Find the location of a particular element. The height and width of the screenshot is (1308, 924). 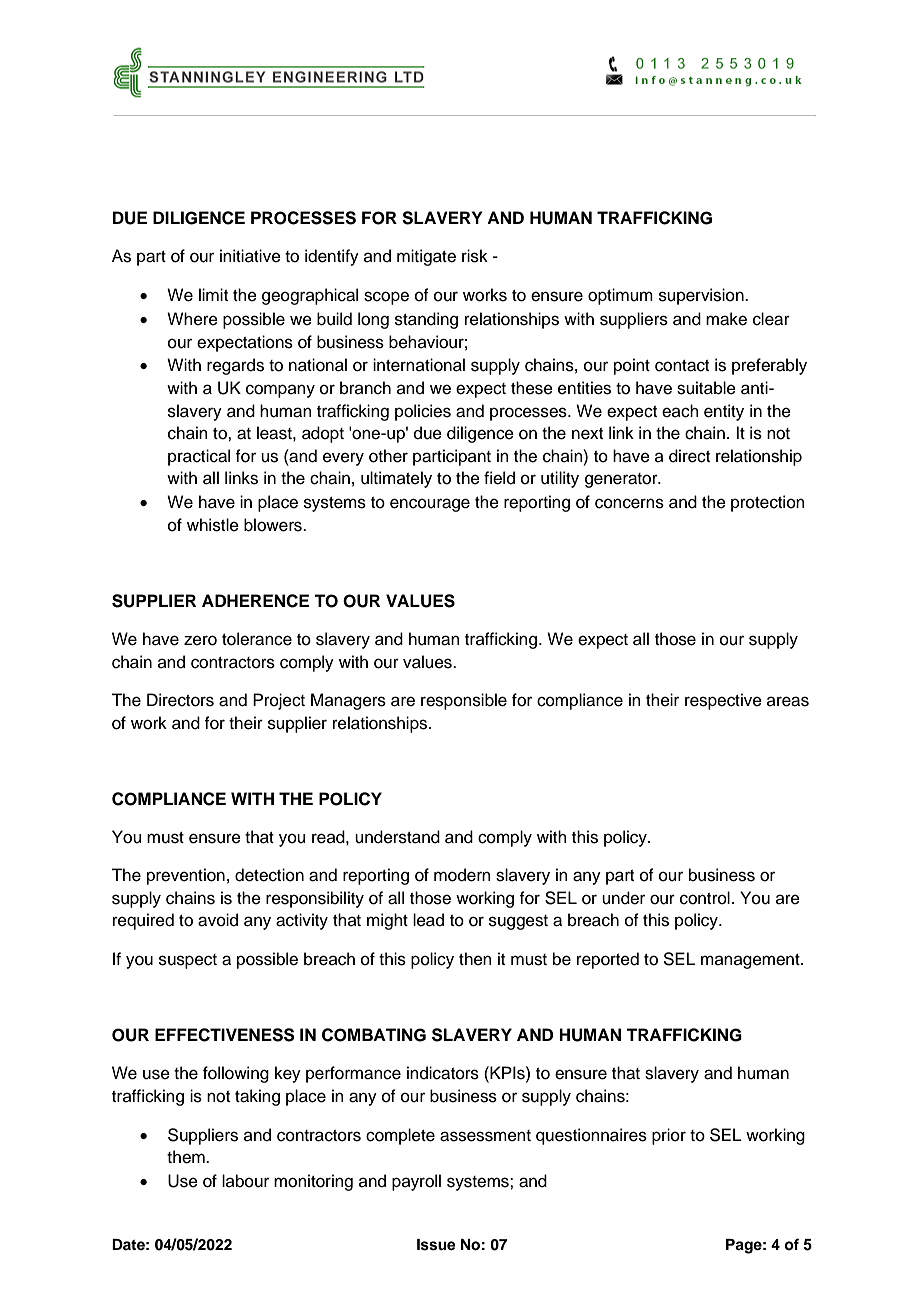

risk is located at coordinates (475, 256).
